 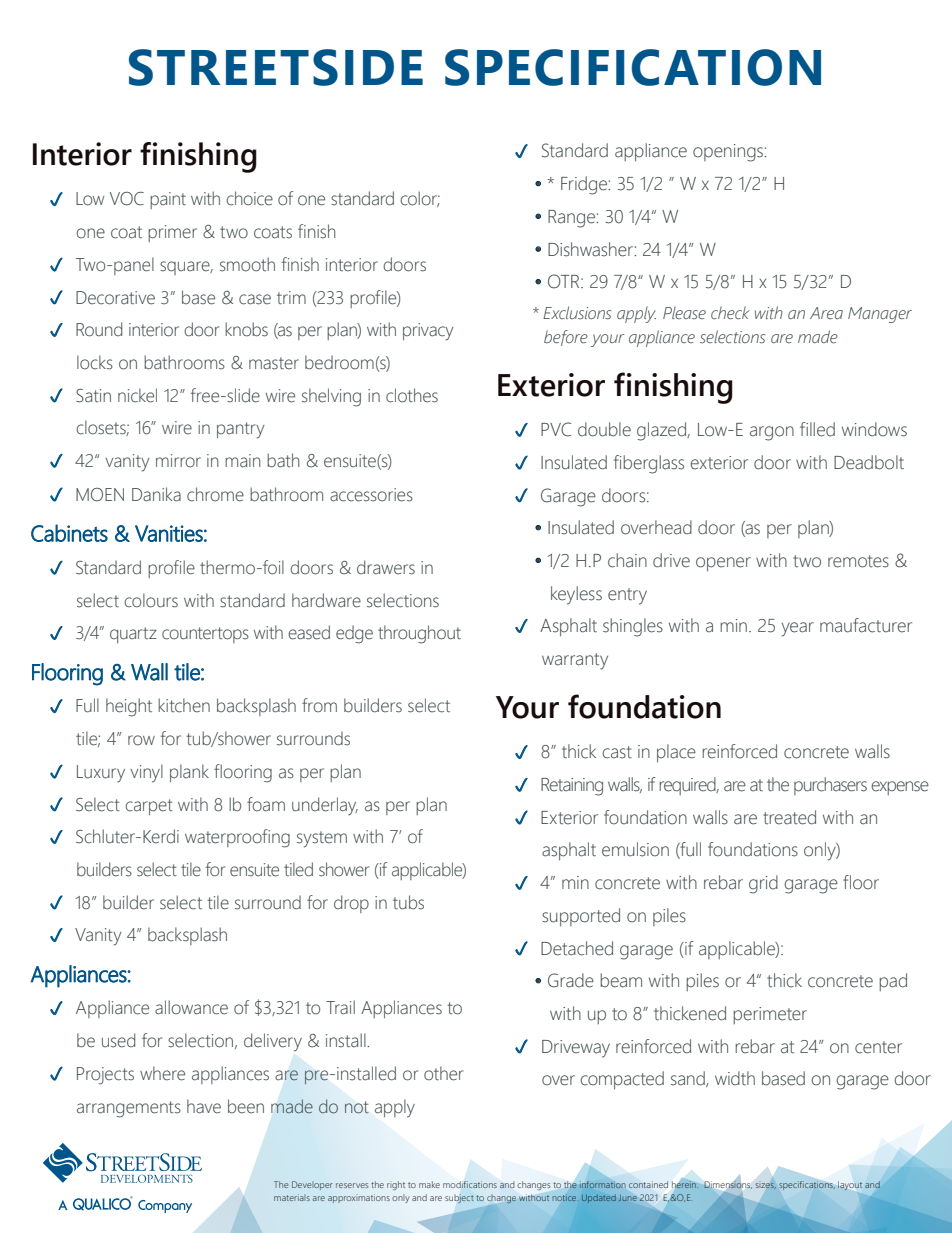 I want to click on Fridge, so click(x=585, y=185).
